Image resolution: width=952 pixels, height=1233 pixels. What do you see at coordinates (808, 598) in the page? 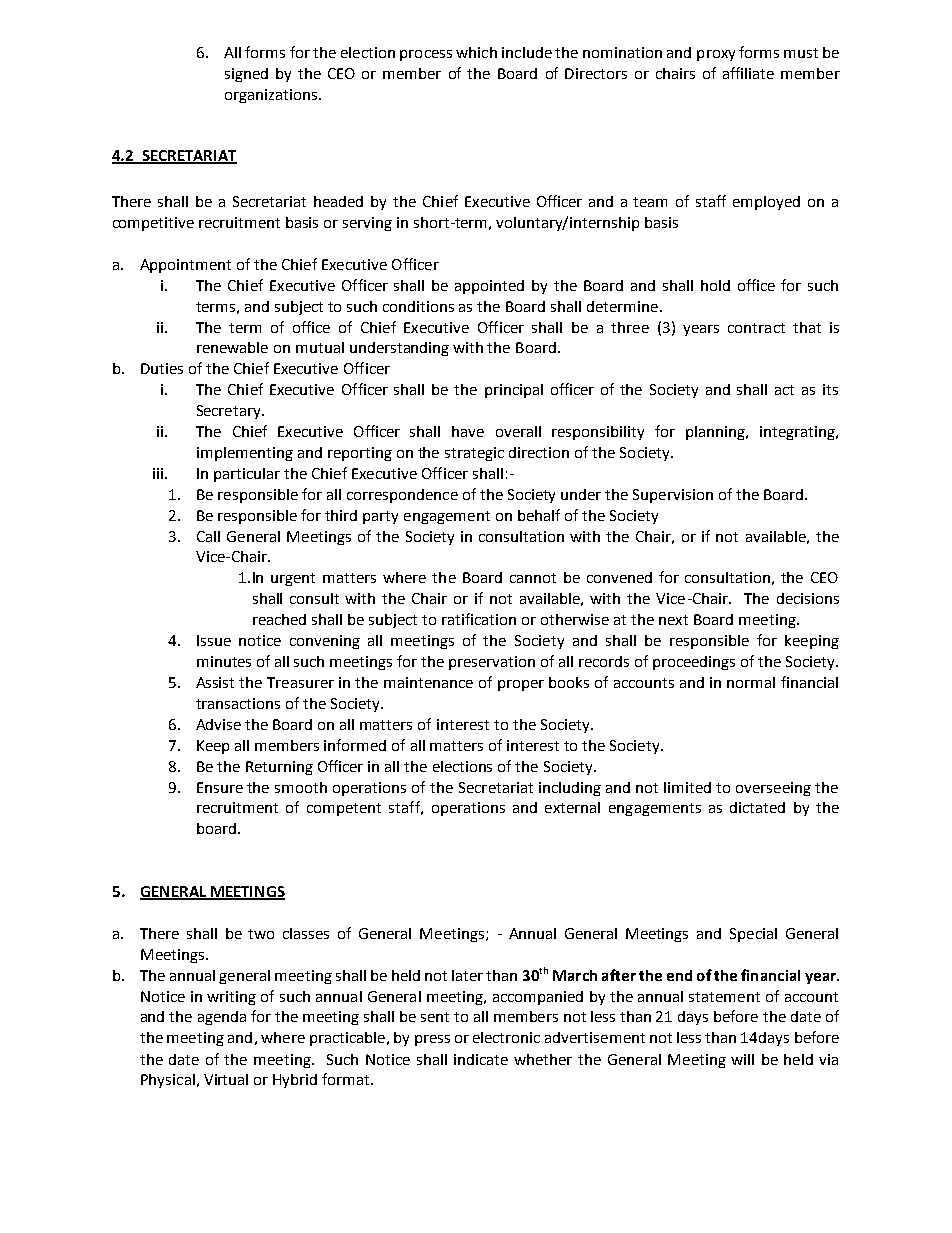
I see `decisions` at bounding box center [808, 598].
